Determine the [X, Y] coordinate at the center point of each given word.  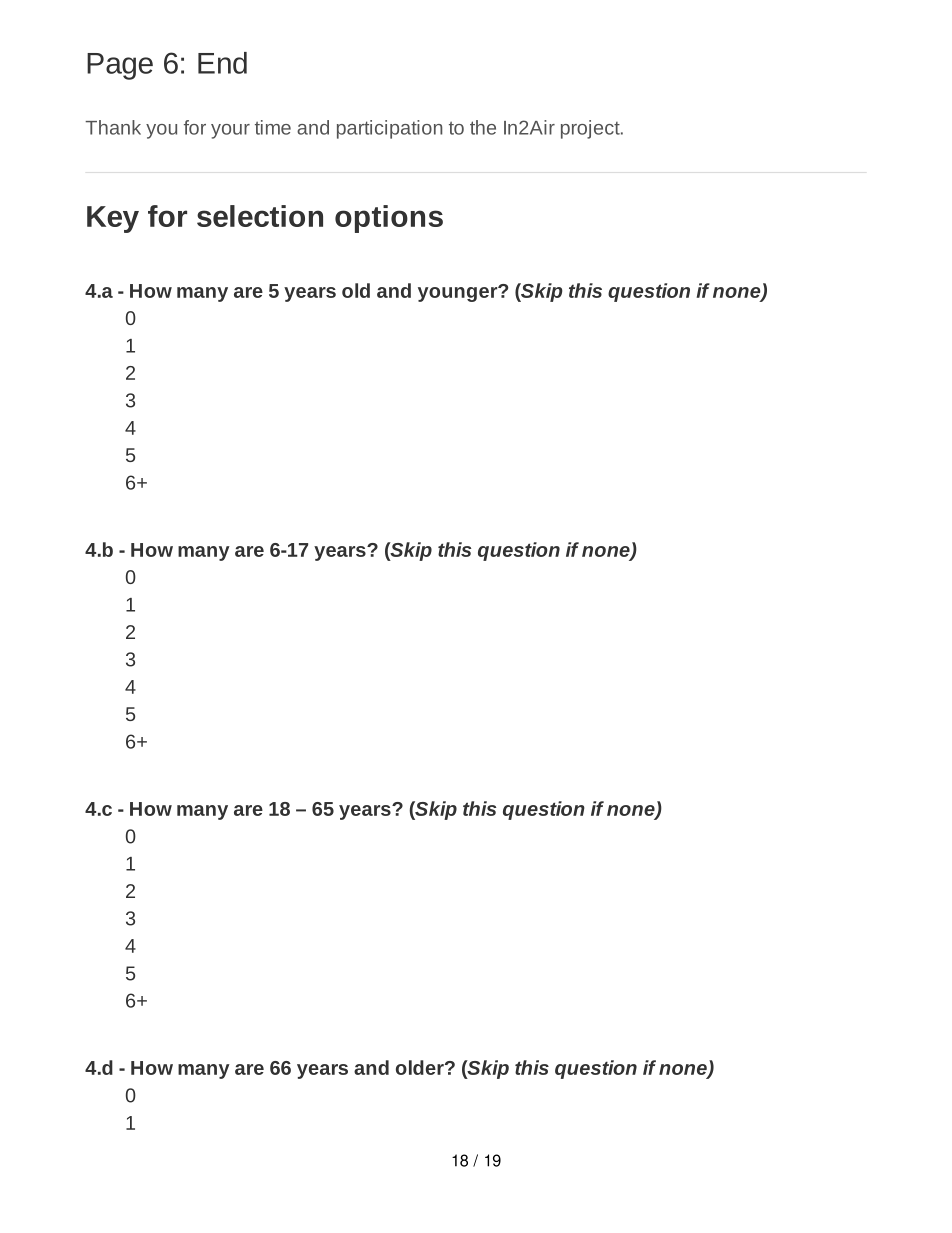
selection [260, 216]
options [389, 219]
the [483, 127]
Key [113, 219]
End [222, 63]
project [591, 129]
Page [120, 66]
